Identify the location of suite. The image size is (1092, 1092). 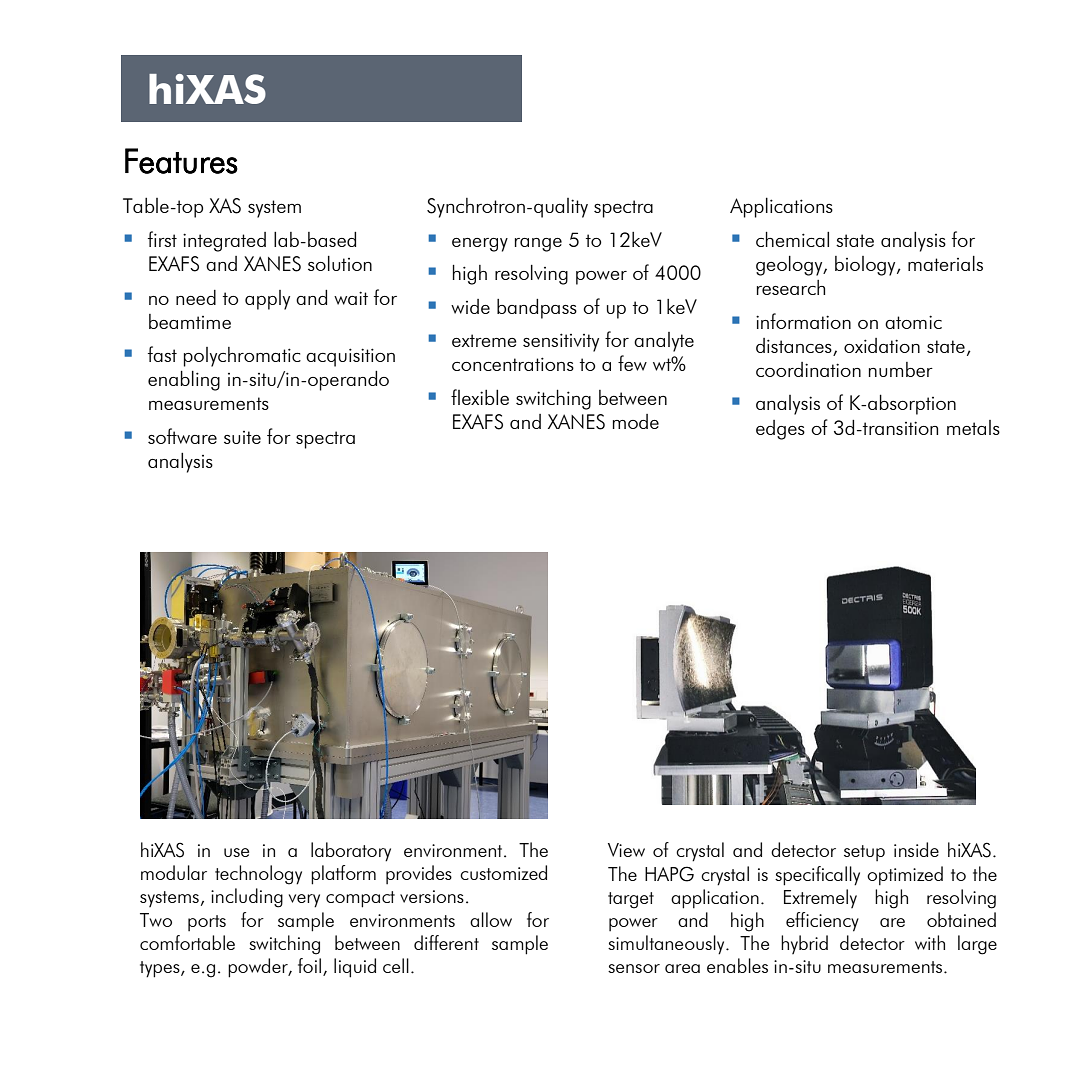
(242, 437).
